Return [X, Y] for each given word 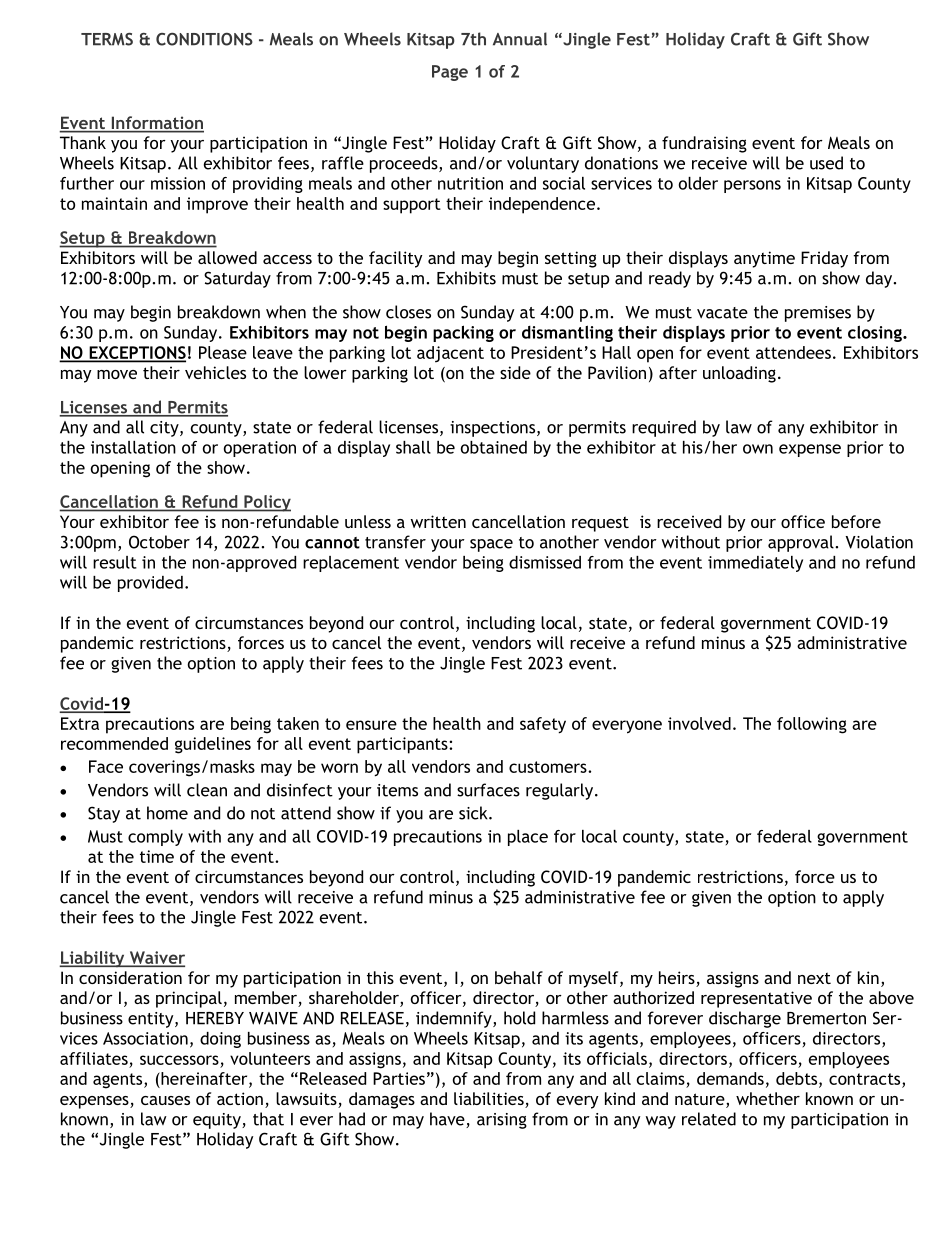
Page [450, 73]
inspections [494, 429]
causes [165, 1100]
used [826, 163]
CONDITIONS [204, 39]
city [165, 429]
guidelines [213, 745]
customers [549, 767]
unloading [739, 374]
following [812, 725]
